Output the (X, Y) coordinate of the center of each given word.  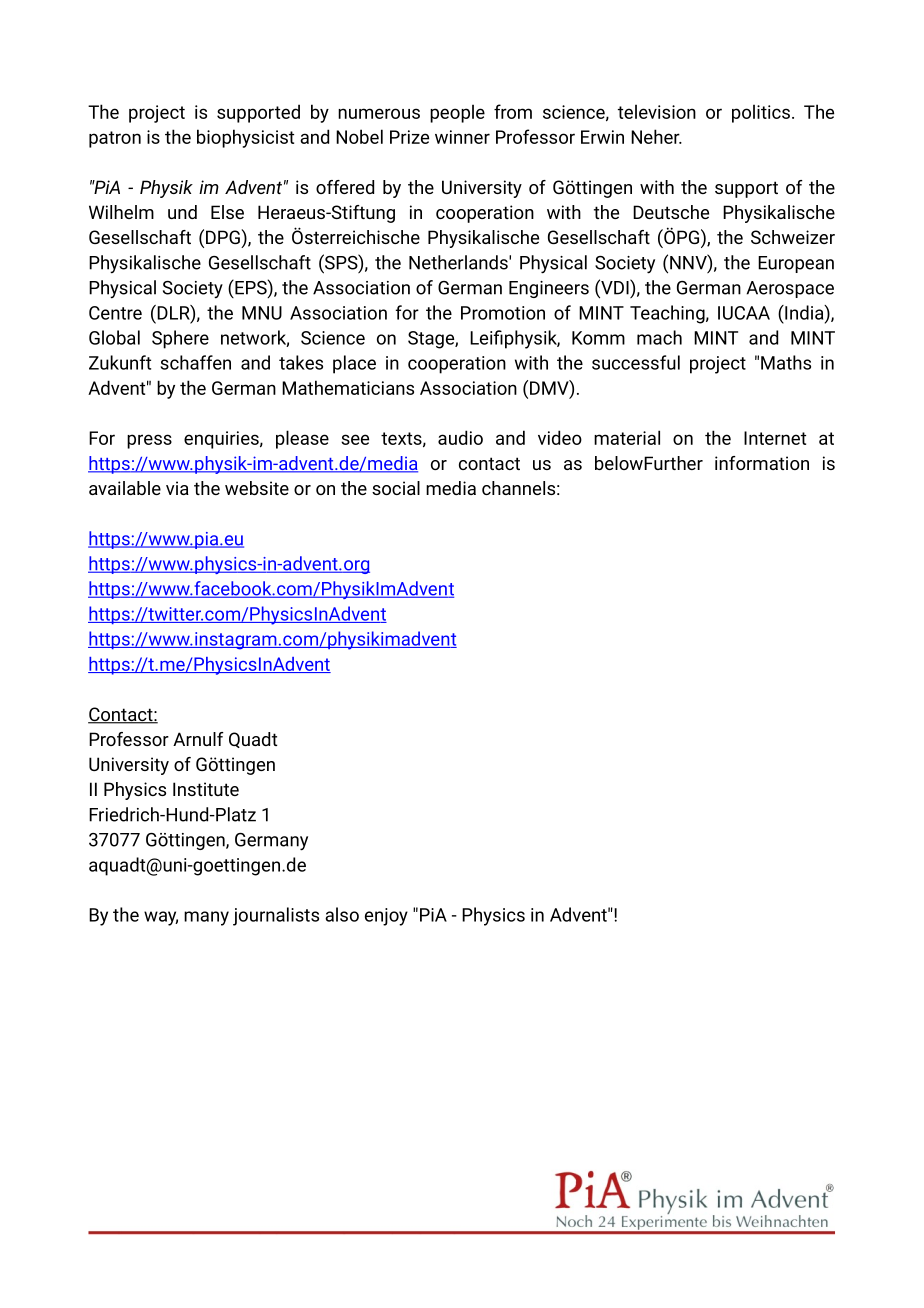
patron (115, 139)
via (177, 488)
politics (761, 113)
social (396, 488)
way (161, 918)
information (762, 463)
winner (462, 137)
